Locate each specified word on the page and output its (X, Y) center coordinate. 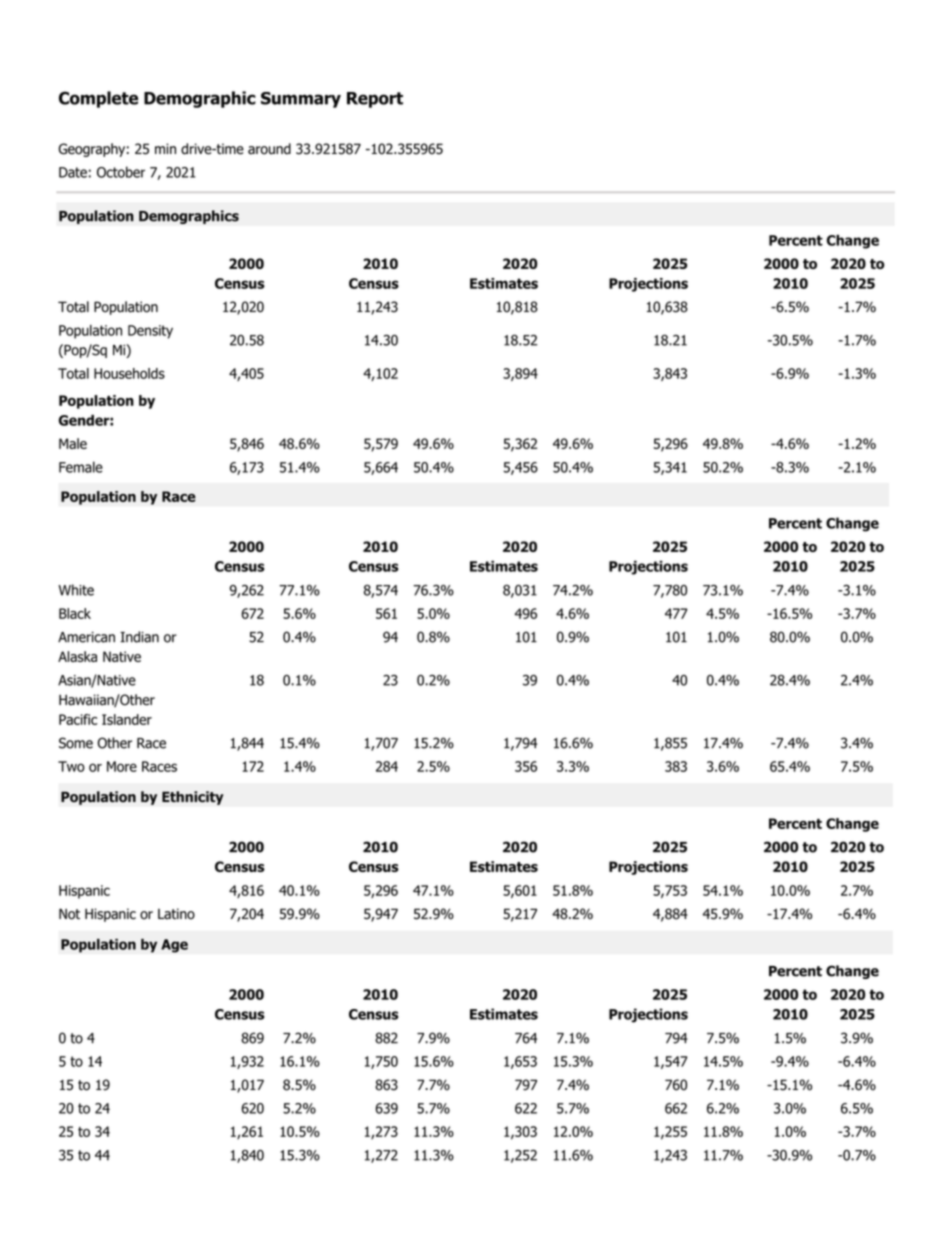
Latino (176, 914)
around (269, 149)
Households (129, 373)
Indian (139, 637)
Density (150, 332)
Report (375, 100)
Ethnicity (193, 798)
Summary (301, 100)
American (86, 637)
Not (69, 914)
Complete (98, 99)
